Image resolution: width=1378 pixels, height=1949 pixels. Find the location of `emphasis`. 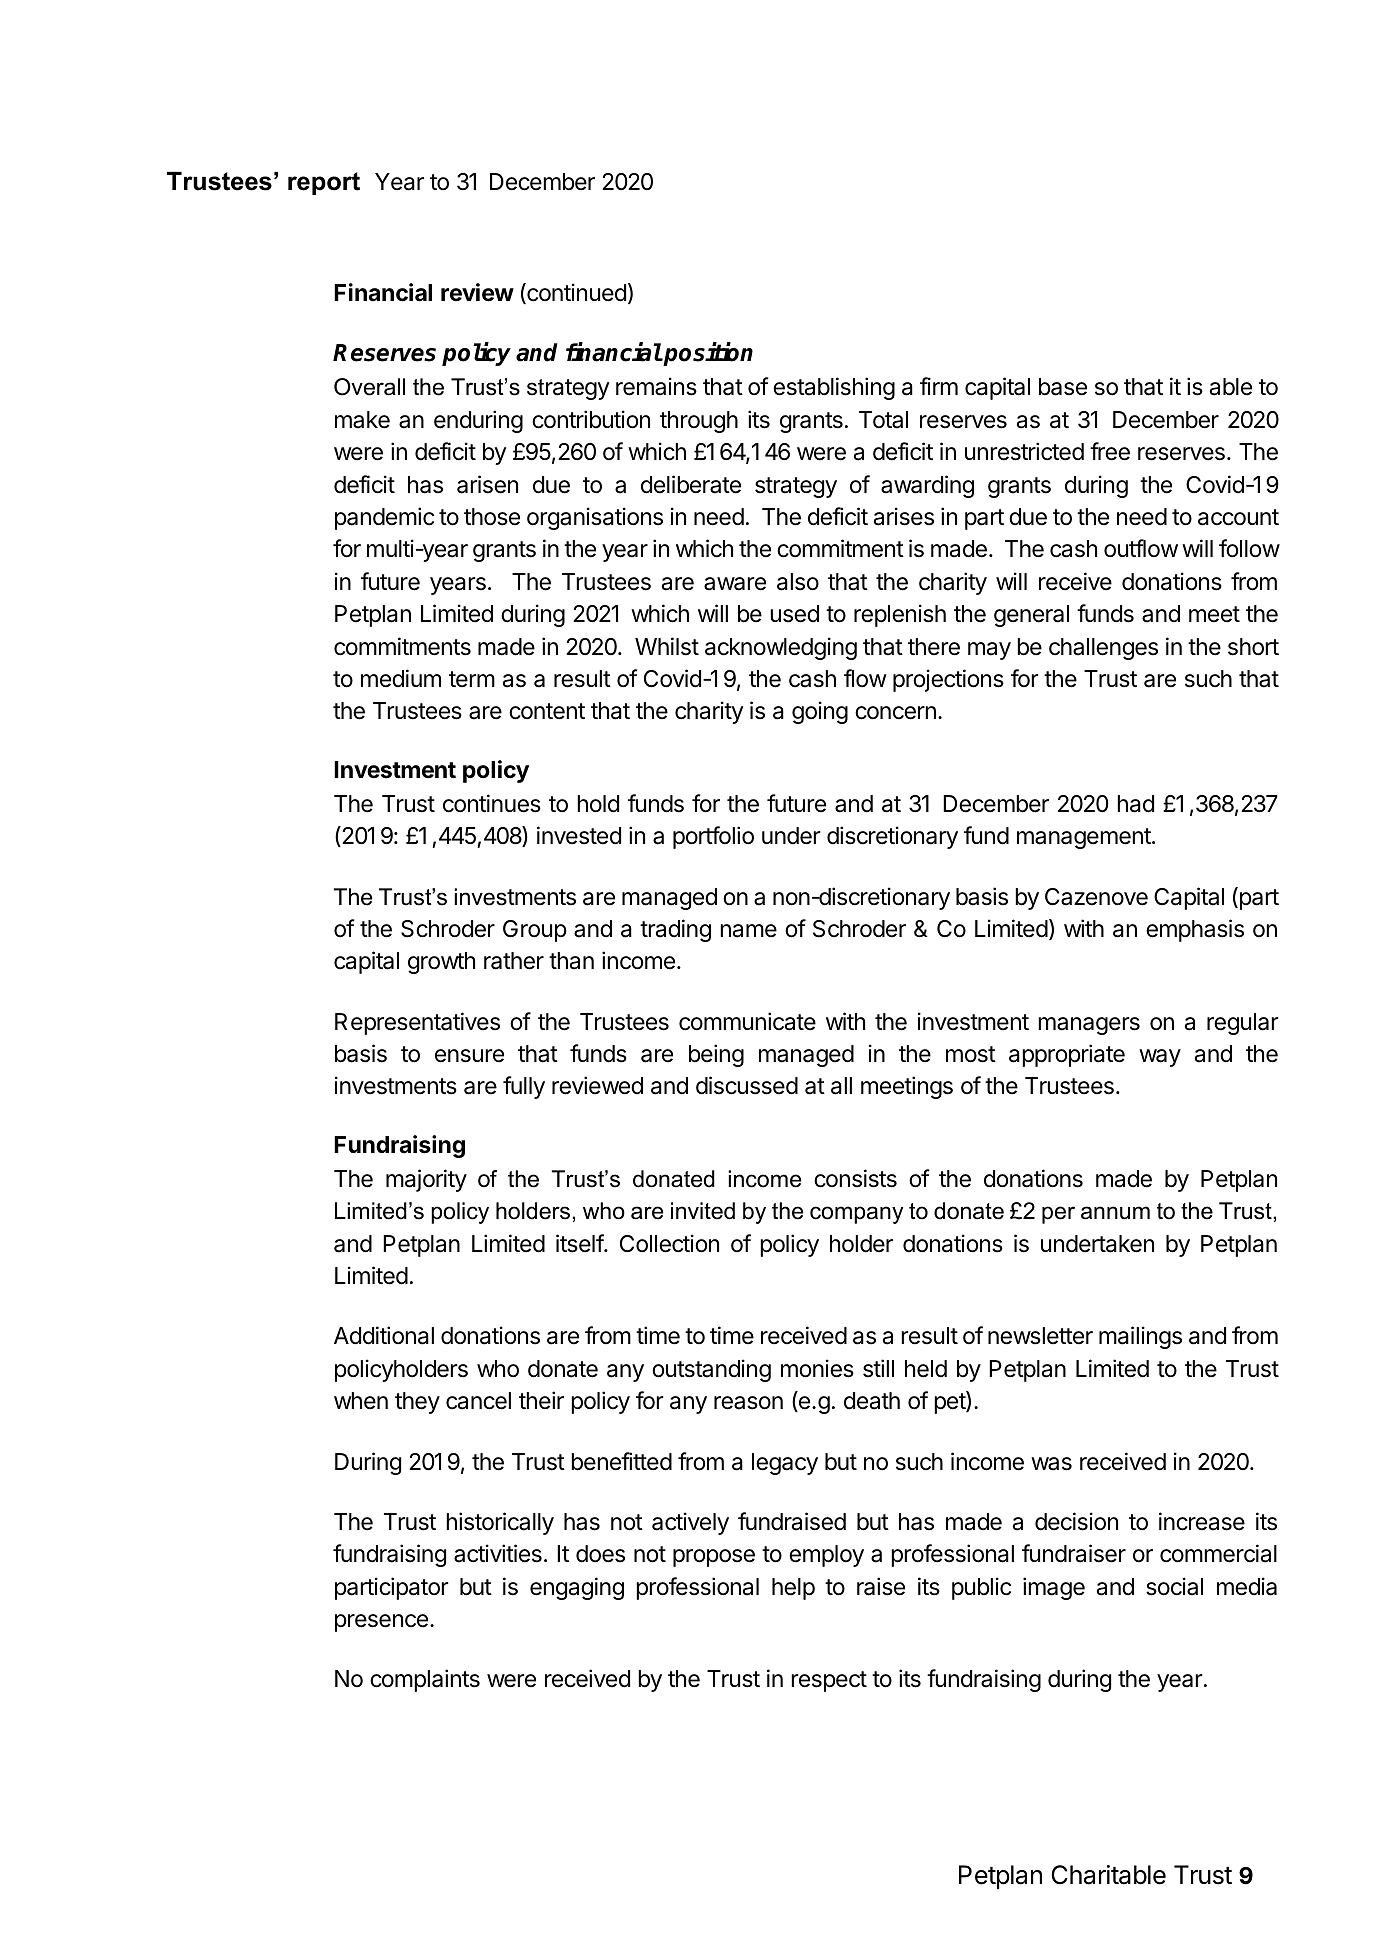

emphasis is located at coordinates (1195, 930).
